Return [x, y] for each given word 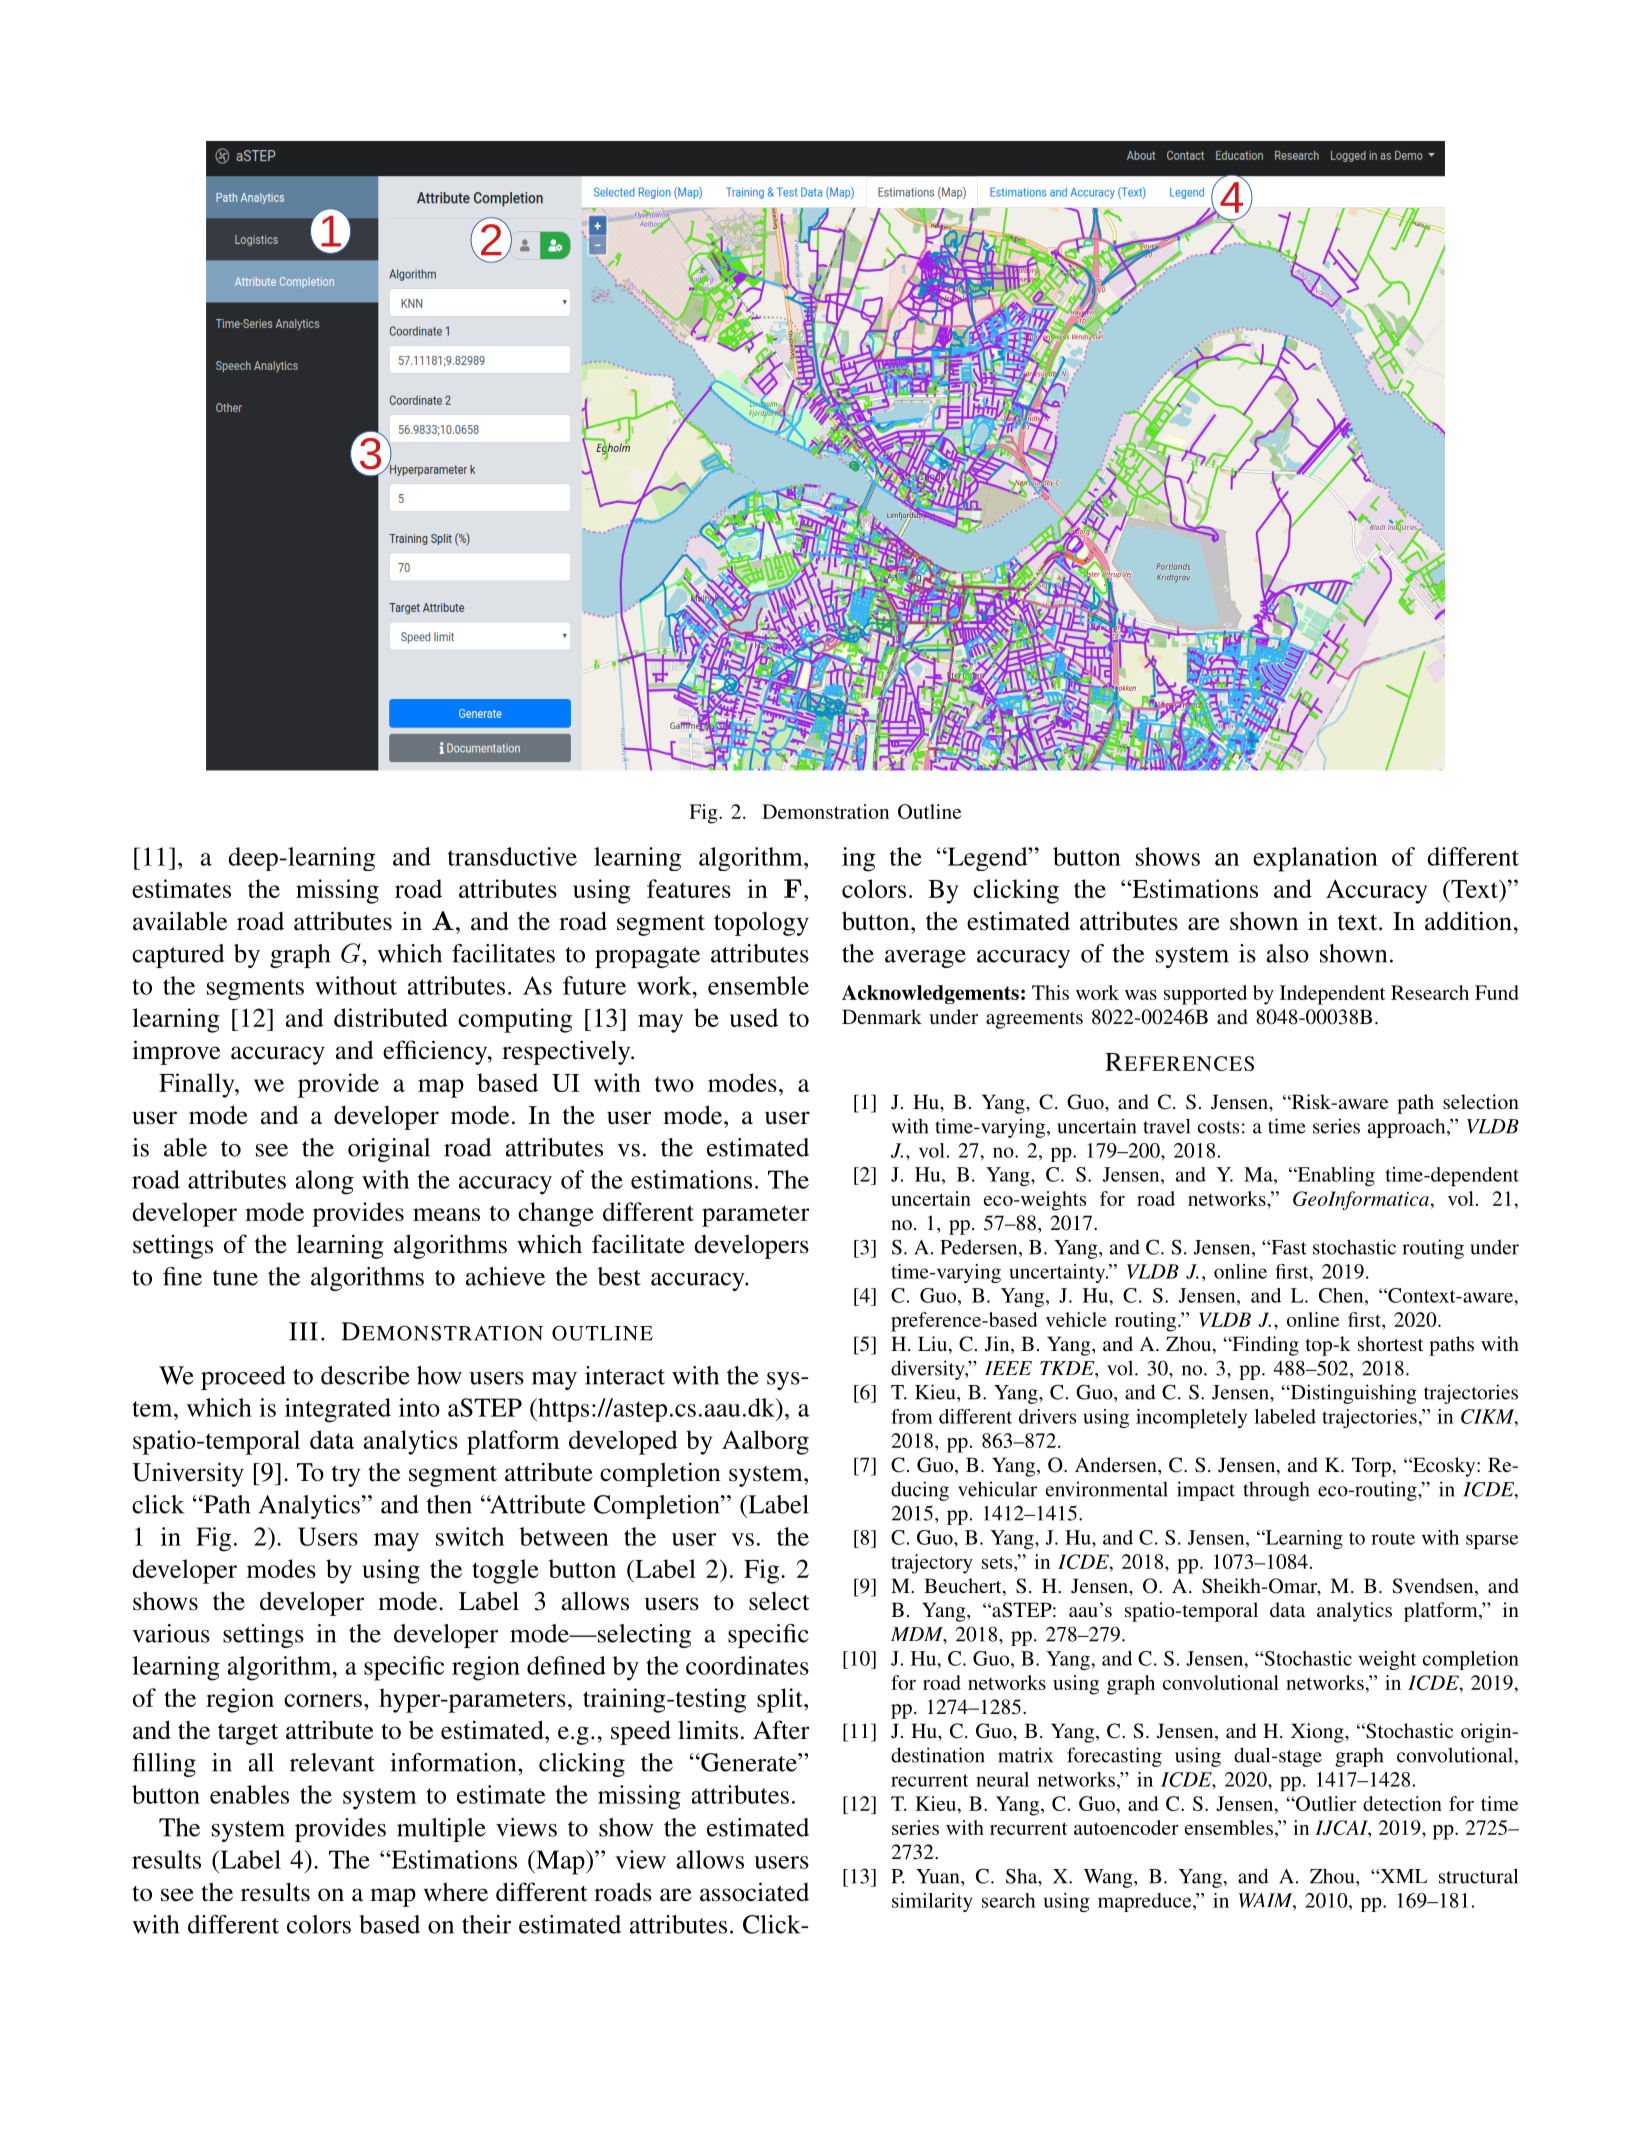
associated [754, 1892]
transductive [512, 856]
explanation [1315, 859]
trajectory [932, 1564]
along [325, 1182]
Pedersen [980, 1248]
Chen [1342, 1295]
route [1393, 1538]
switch [470, 1536]
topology [761, 924]
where [456, 1892]
